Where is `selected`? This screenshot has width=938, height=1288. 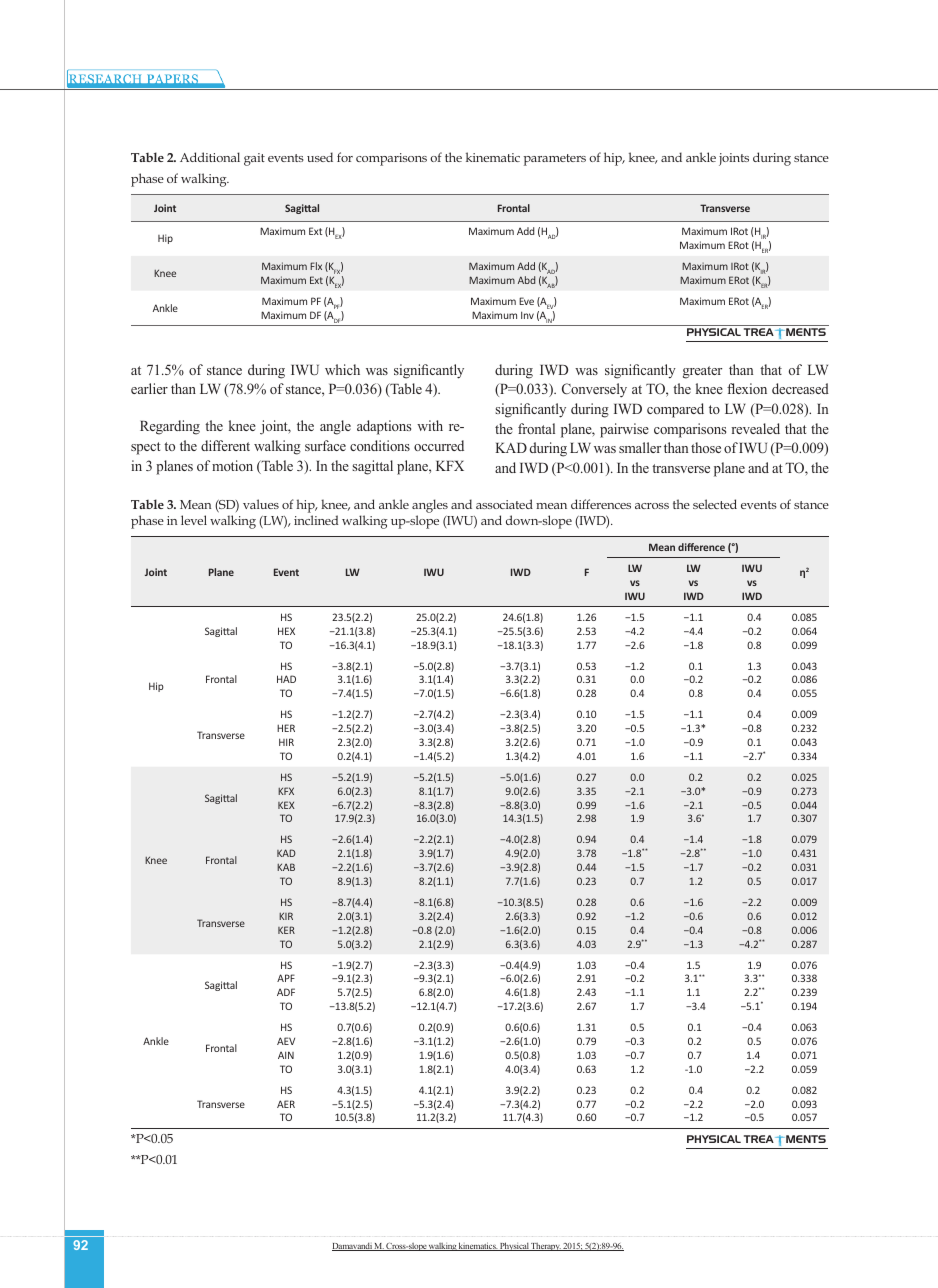 selected is located at coordinates (715, 504).
